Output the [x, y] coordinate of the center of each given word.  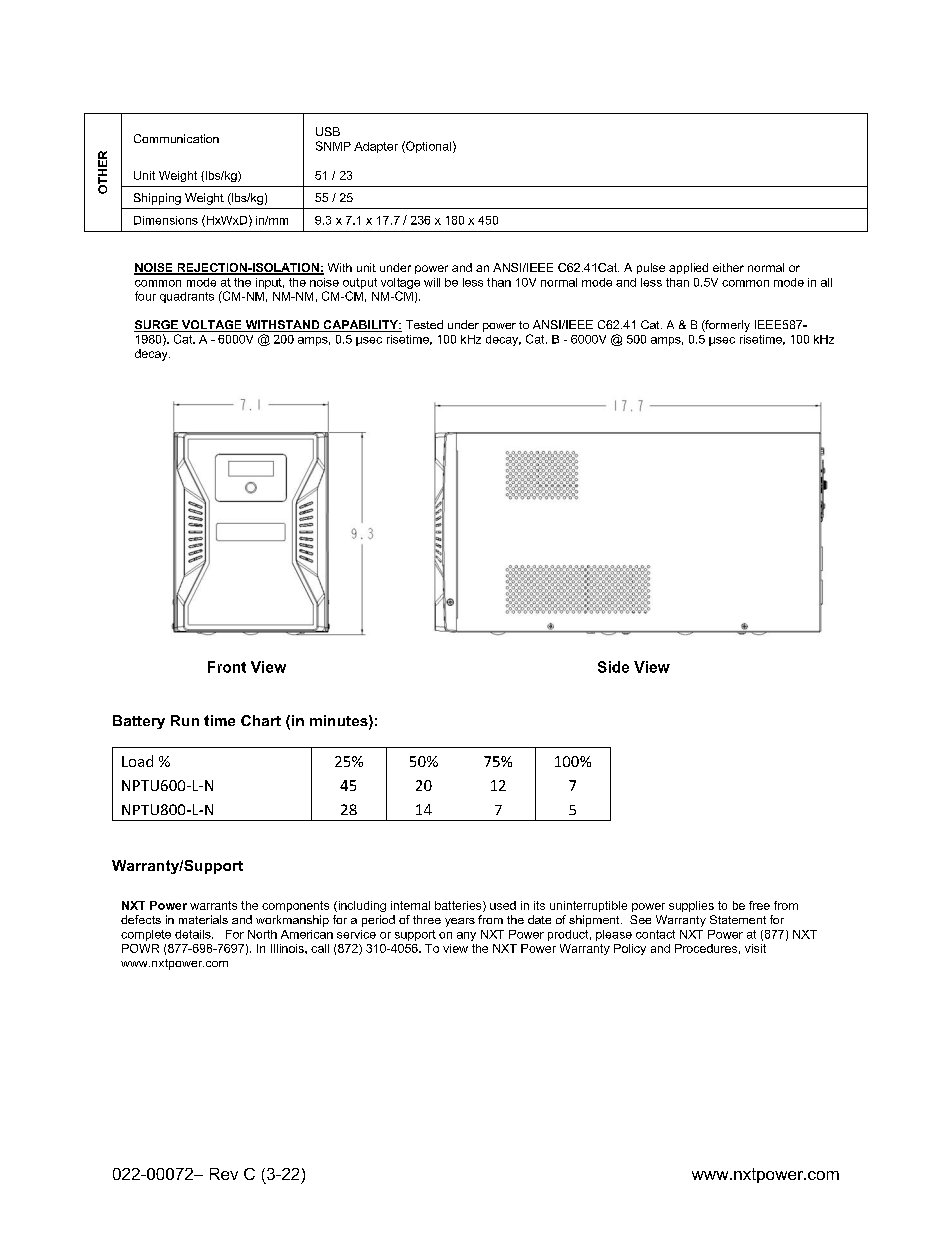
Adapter [376, 147]
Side [613, 667]
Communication [176, 138]
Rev [224, 1174]
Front [227, 667]
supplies [691, 906]
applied [688, 268]
